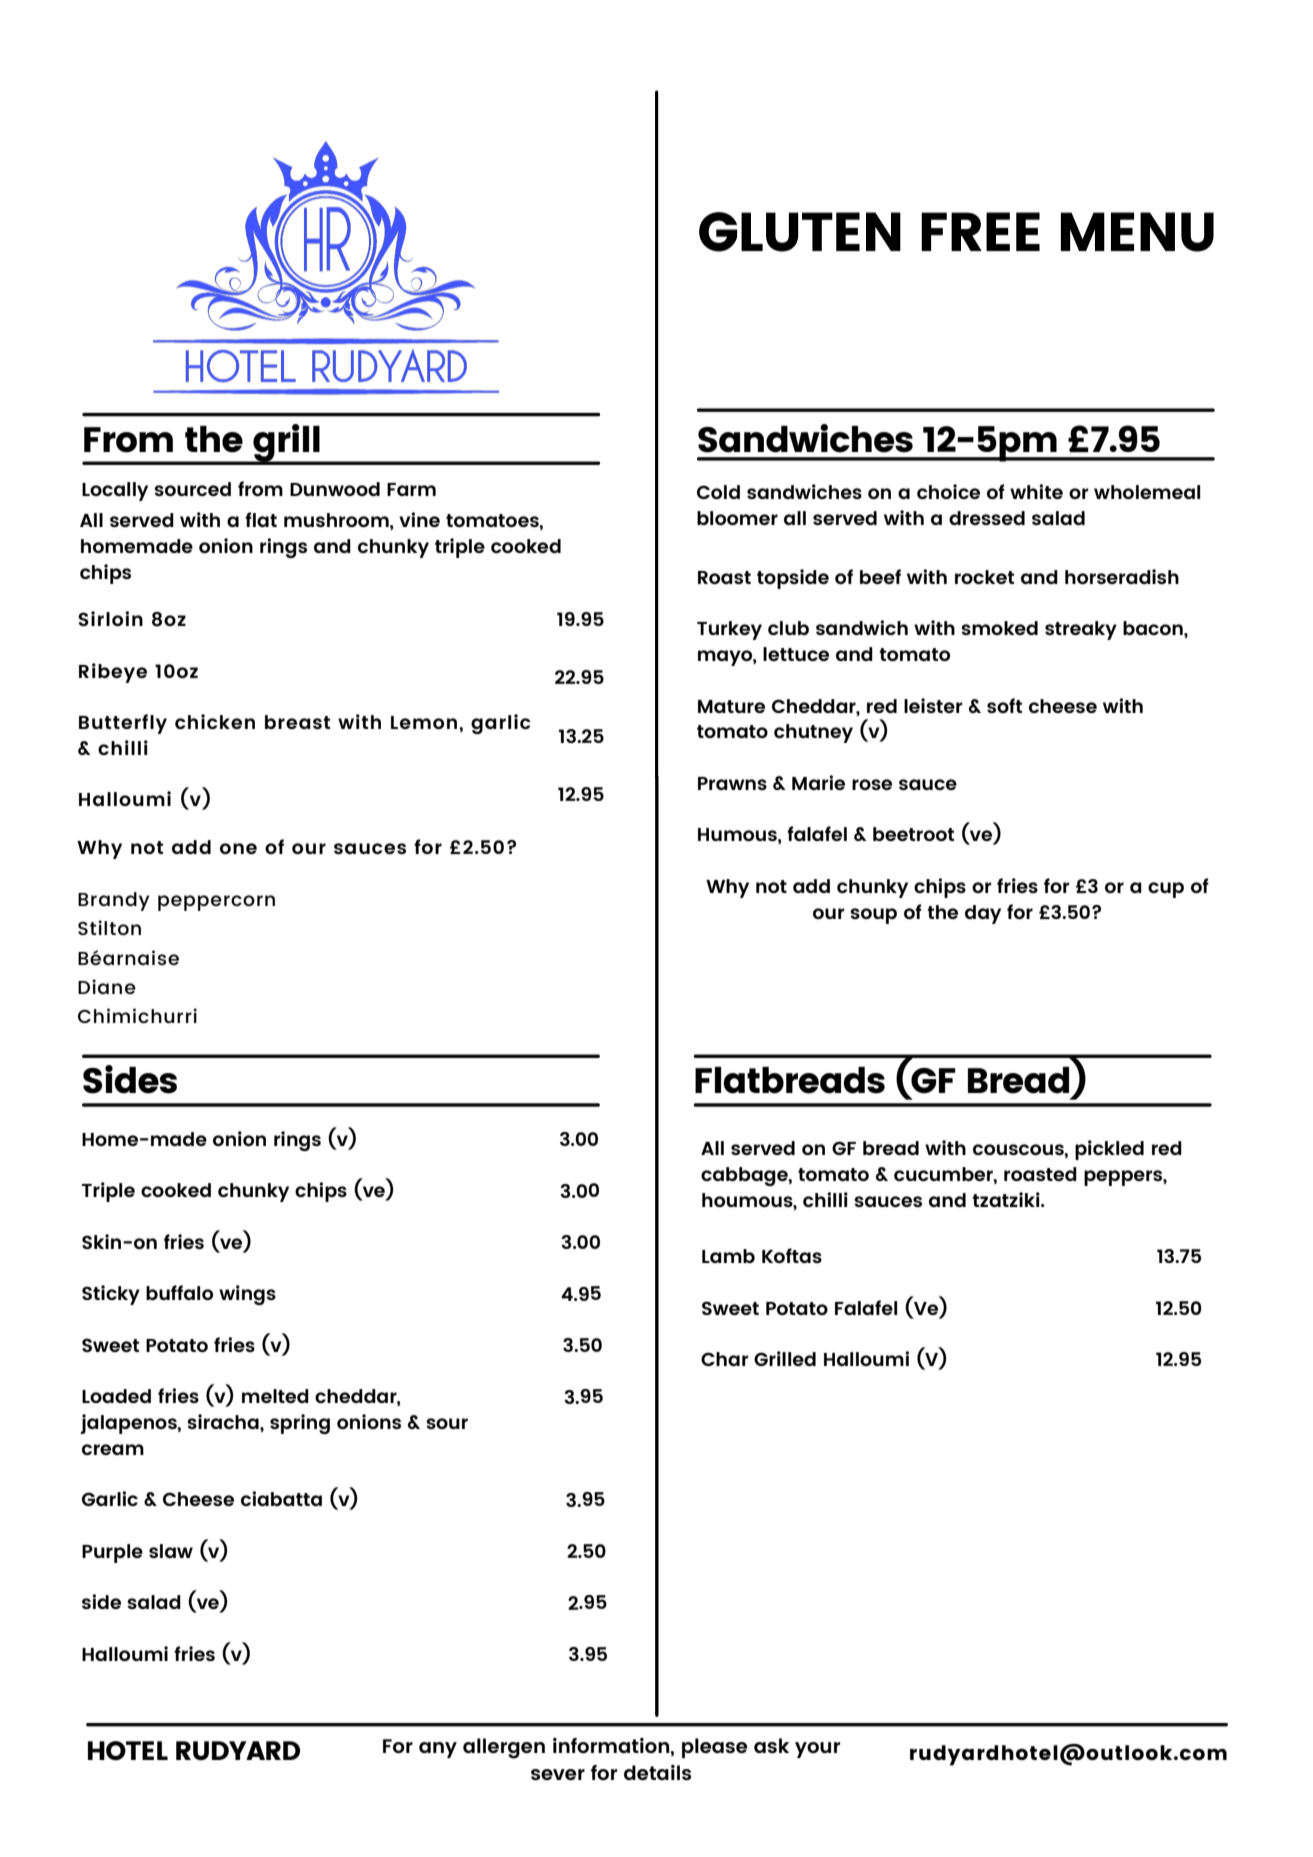 Image resolution: width=1313 pixels, height=1857 pixels. Describe the element at coordinates (115, 491) in the screenshot. I see `Locally` at that location.
